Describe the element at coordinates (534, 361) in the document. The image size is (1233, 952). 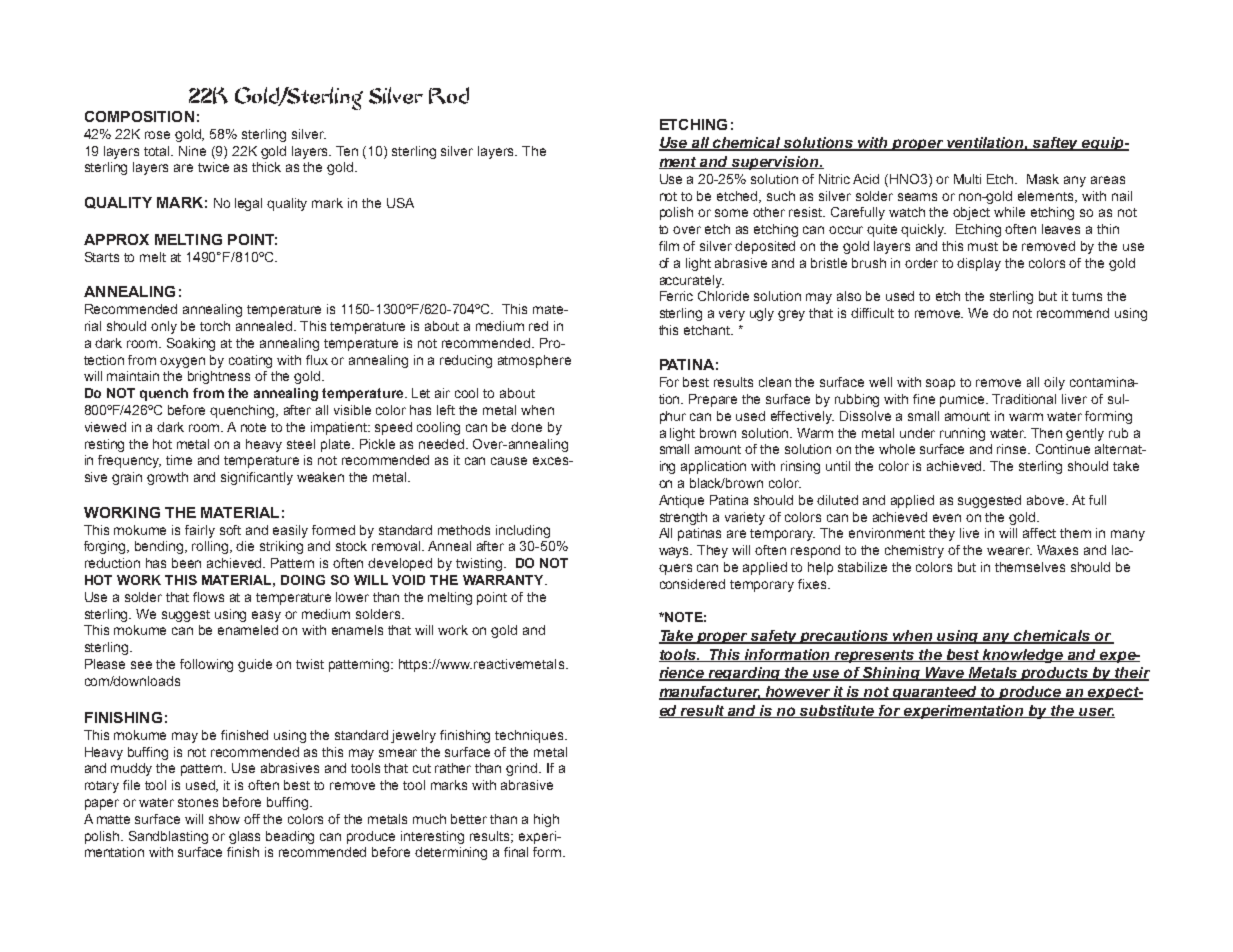
I see `atmosphere` at that location.
